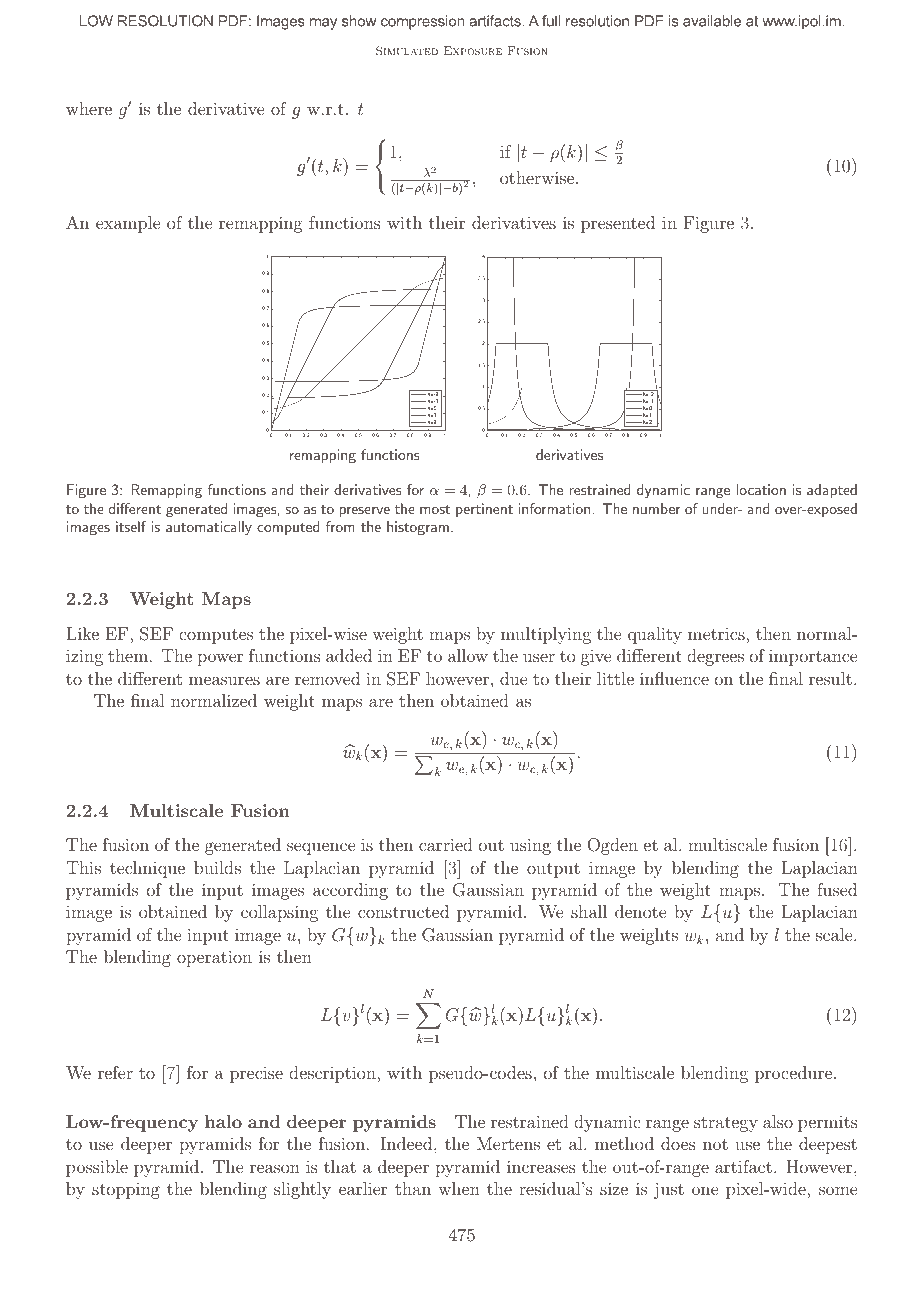 The width and height of the screenshot is (924, 1308). What do you see at coordinates (89, 108) in the screenshot?
I see `where` at bounding box center [89, 108].
